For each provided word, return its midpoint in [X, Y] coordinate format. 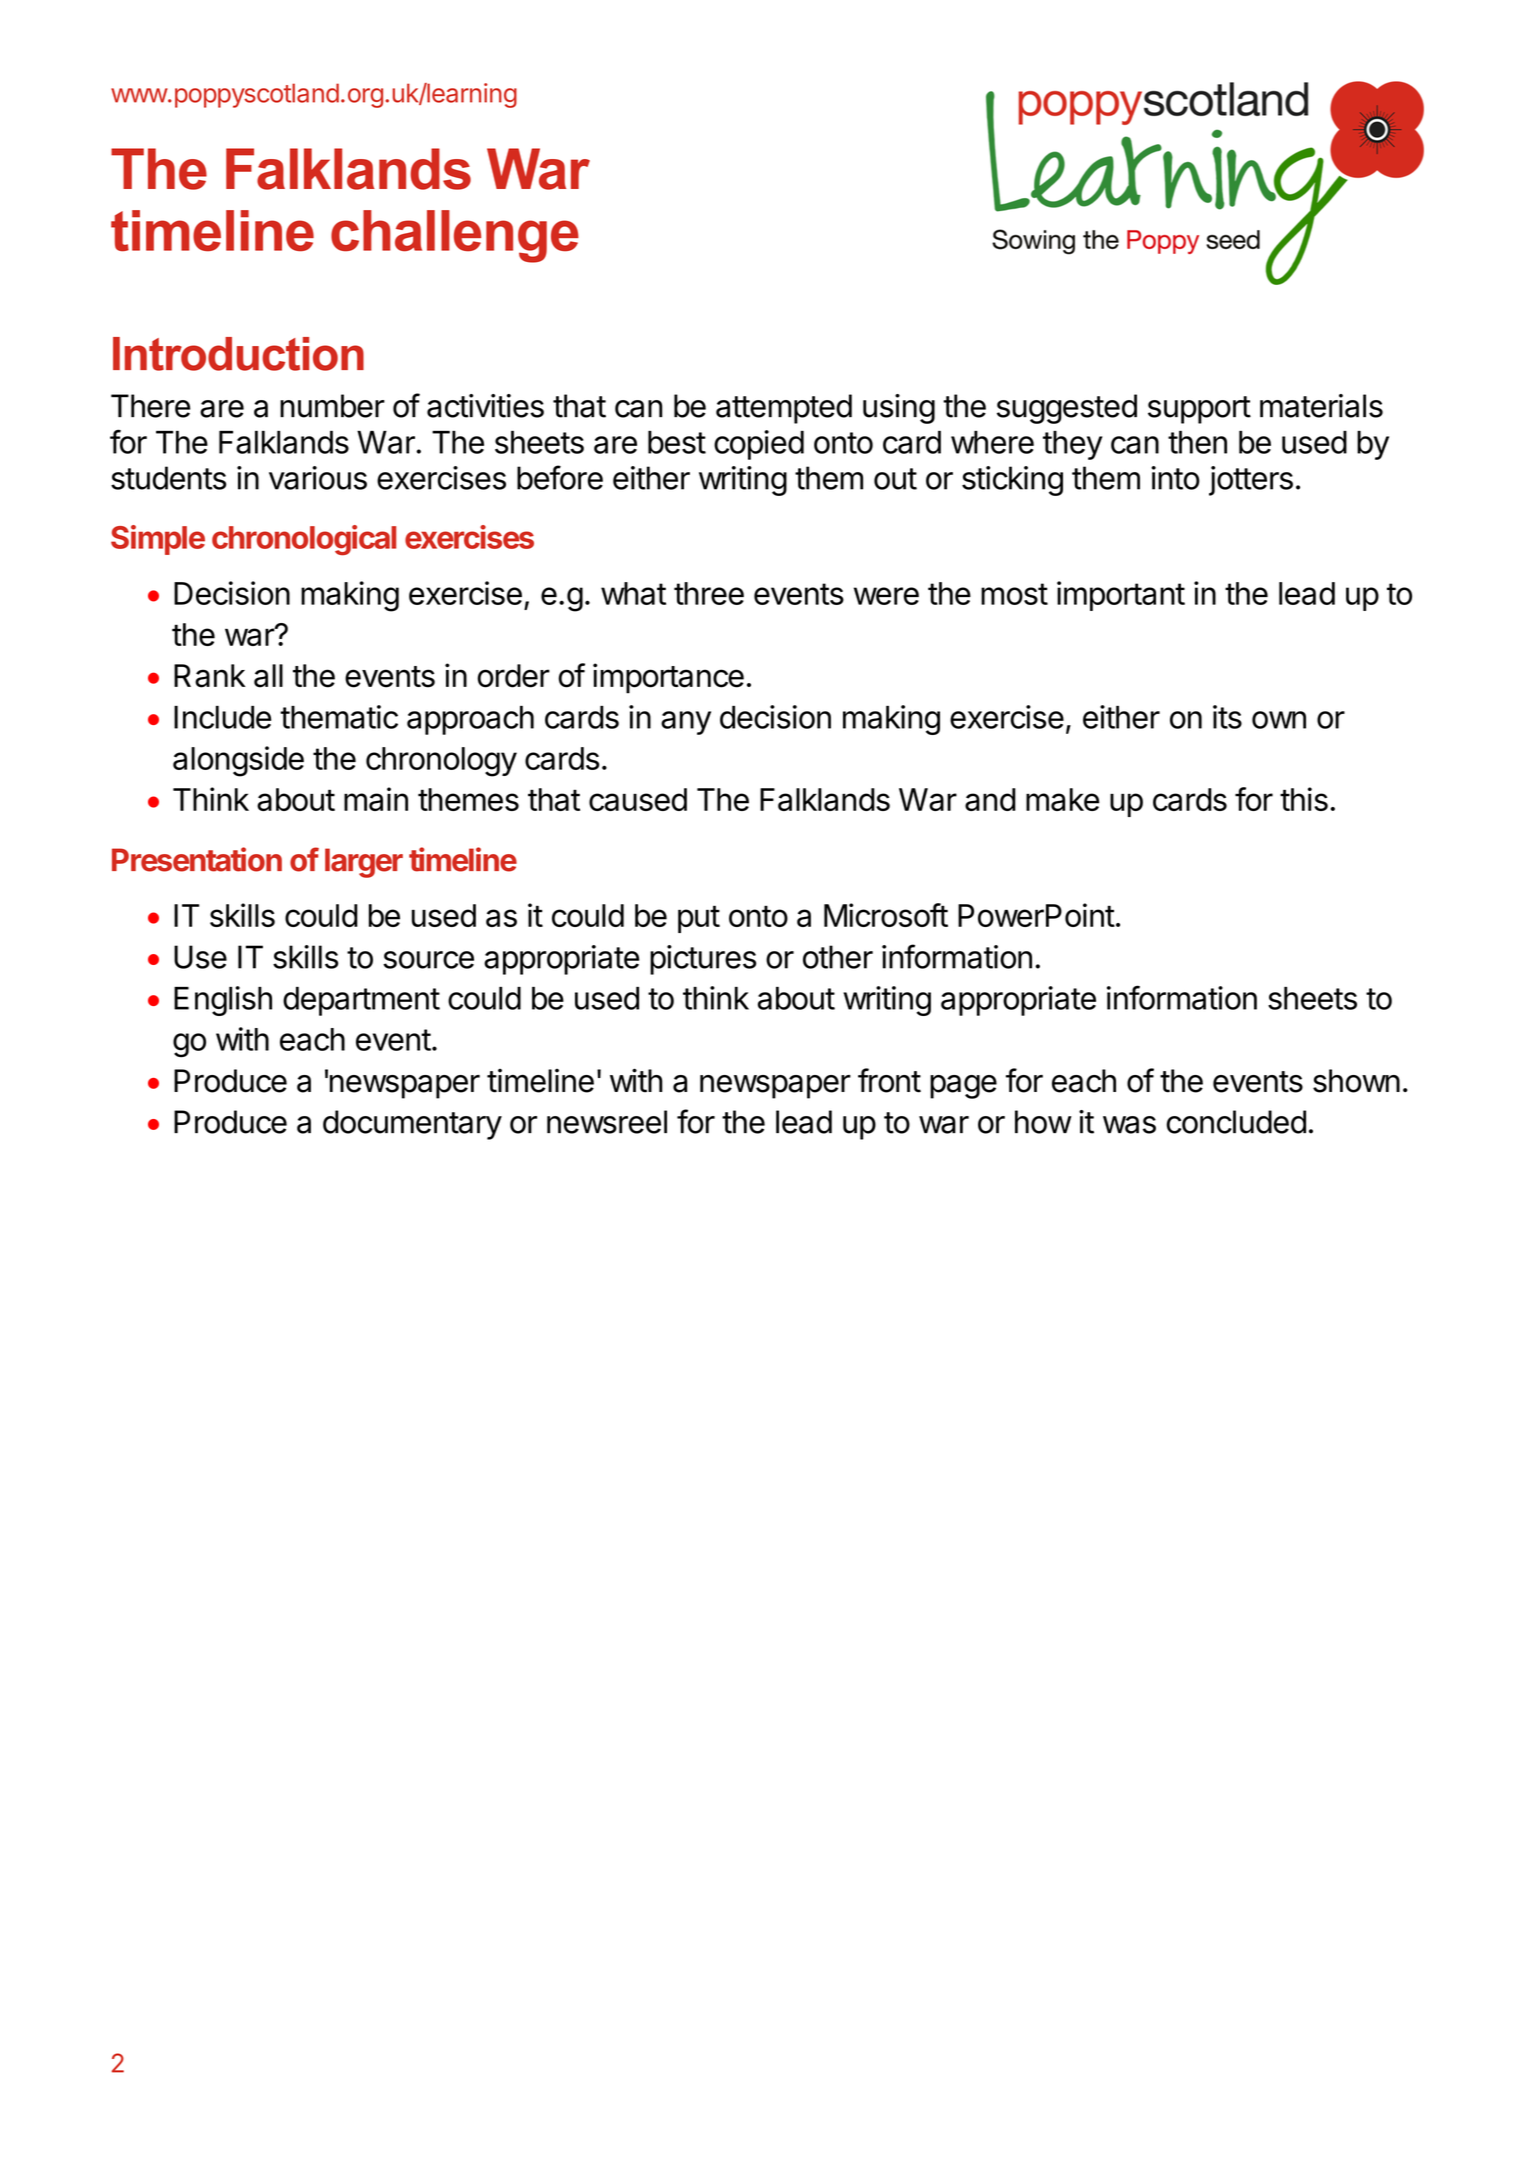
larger [364, 863]
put [699, 919]
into [1175, 478]
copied [759, 445]
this [1304, 799]
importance [668, 678]
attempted [784, 409]
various [318, 478]
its [1227, 717]
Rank [210, 676]
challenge [455, 236]
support [1199, 410]
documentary [412, 1125]
